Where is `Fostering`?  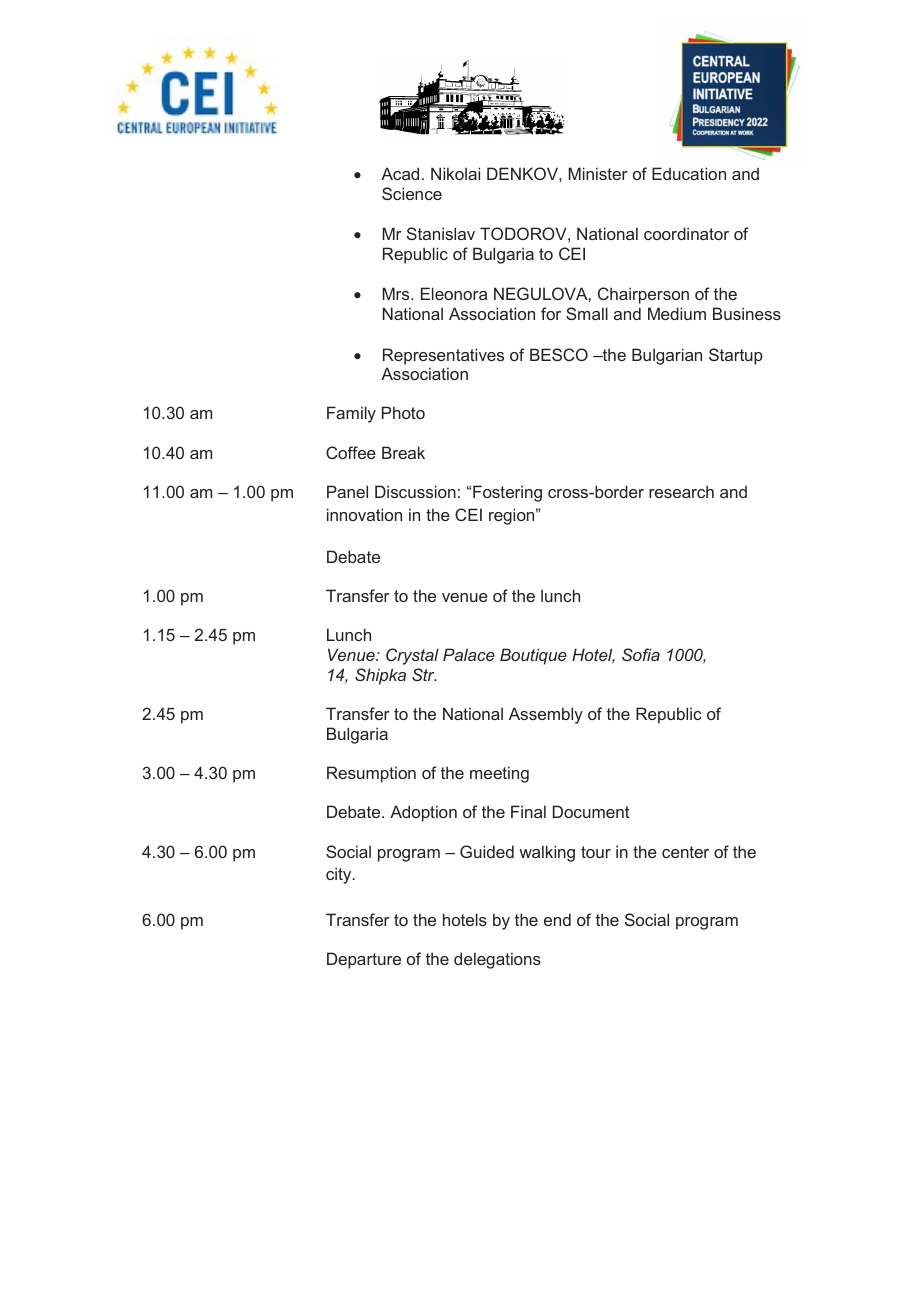
Fostering is located at coordinates (507, 493).
